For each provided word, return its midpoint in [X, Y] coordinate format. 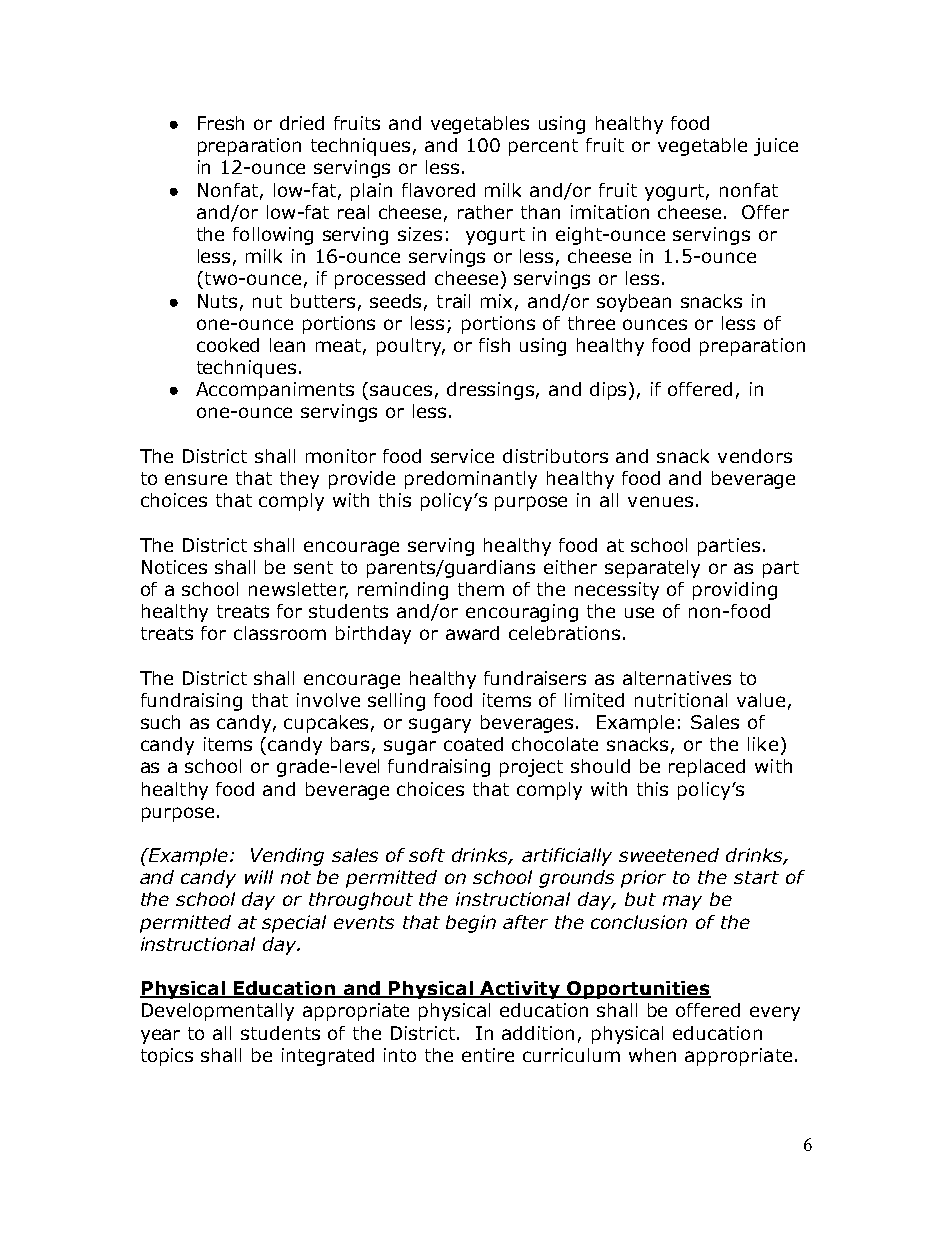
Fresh [221, 123]
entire [488, 1055]
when [652, 1055]
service [462, 456]
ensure [196, 479]
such [160, 722]
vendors [755, 456]
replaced [707, 768]
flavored [438, 190]
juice [776, 147]
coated [473, 744]
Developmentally [218, 1012]
